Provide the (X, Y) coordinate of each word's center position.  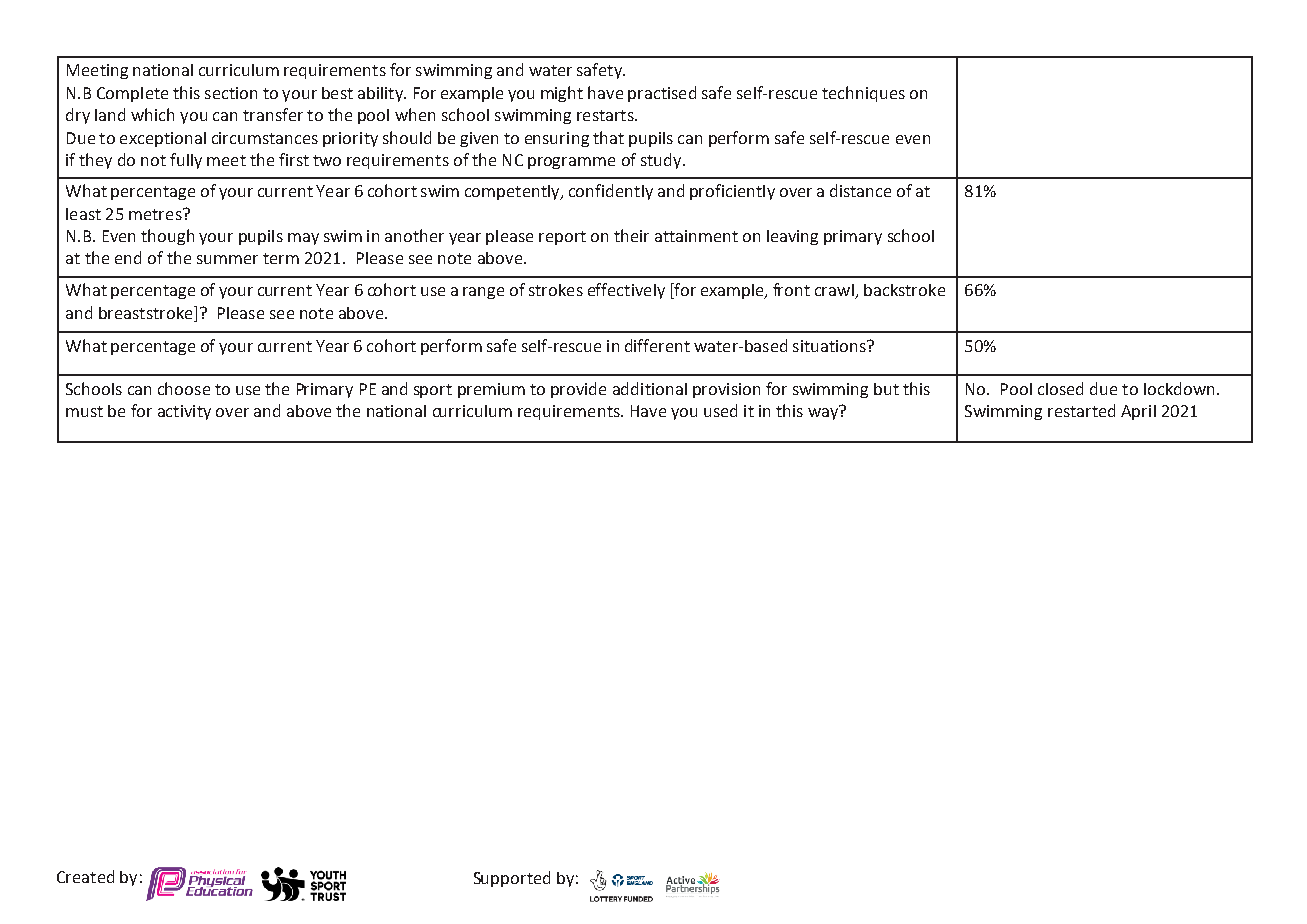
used (720, 410)
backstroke (904, 290)
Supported (512, 879)
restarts (606, 115)
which (152, 114)
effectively (626, 291)
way (824, 413)
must (84, 411)
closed (1060, 388)
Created (85, 876)
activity (184, 412)
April (1138, 412)
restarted (1081, 410)
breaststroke (147, 312)
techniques (863, 94)
